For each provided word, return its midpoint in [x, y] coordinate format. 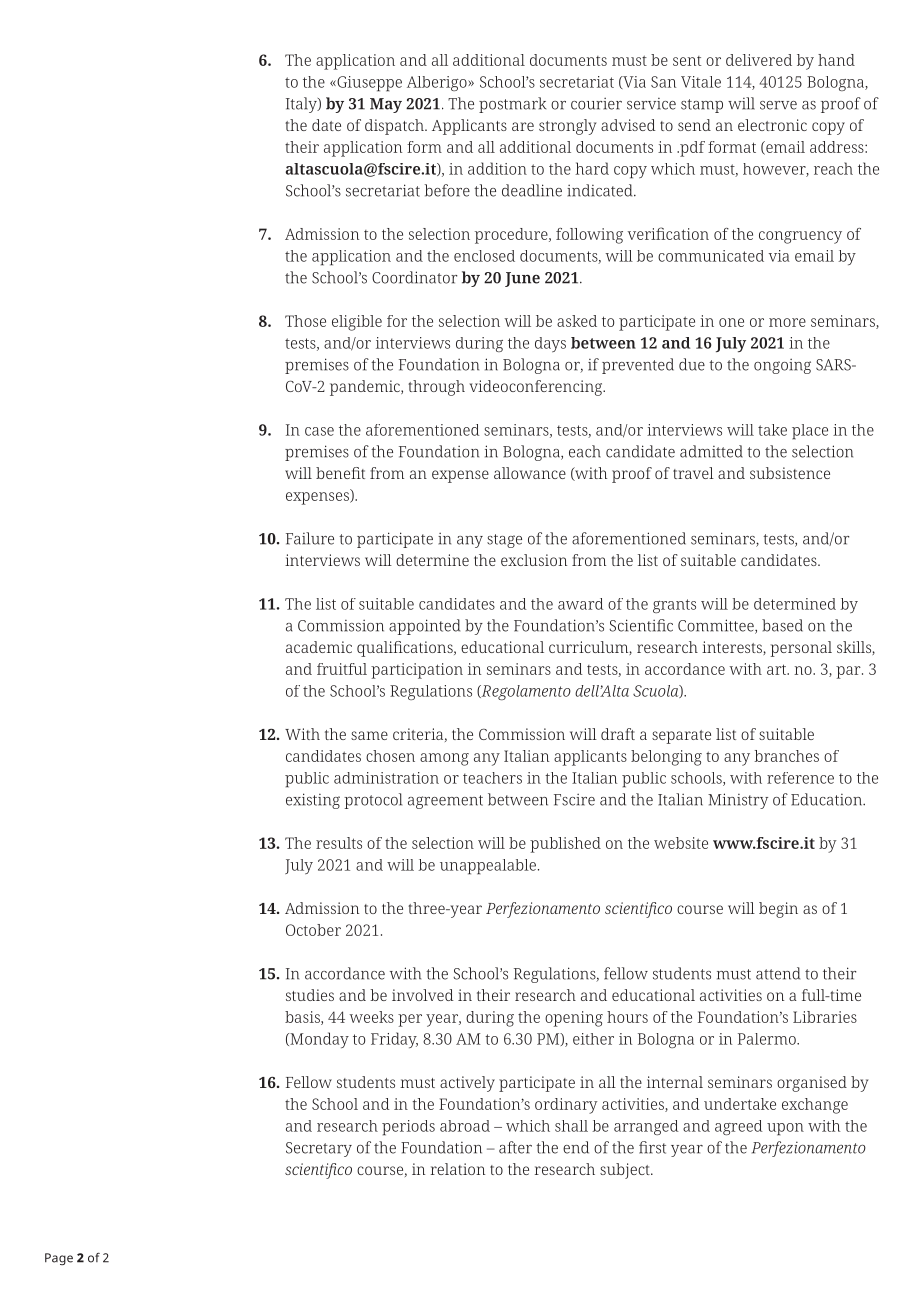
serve [778, 105]
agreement [445, 802]
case [319, 431]
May [386, 105]
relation [458, 1169]
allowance [530, 473]
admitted [711, 451]
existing [313, 801]
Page [59, 1259]
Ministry [738, 801]
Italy [302, 105]
